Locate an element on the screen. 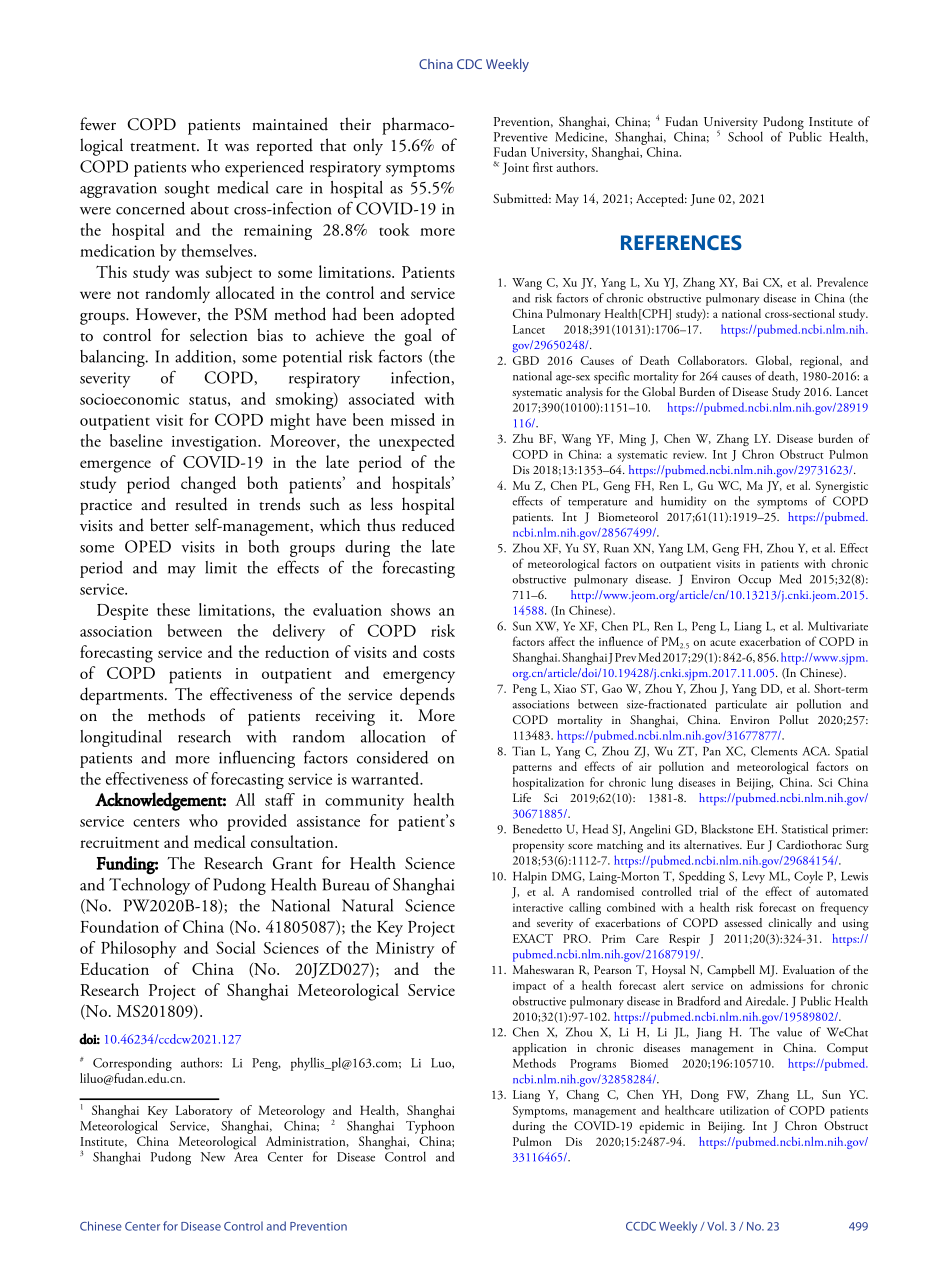 The height and width of the screenshot is (1288, 948). Joint is located at coordinates (515, 168).
